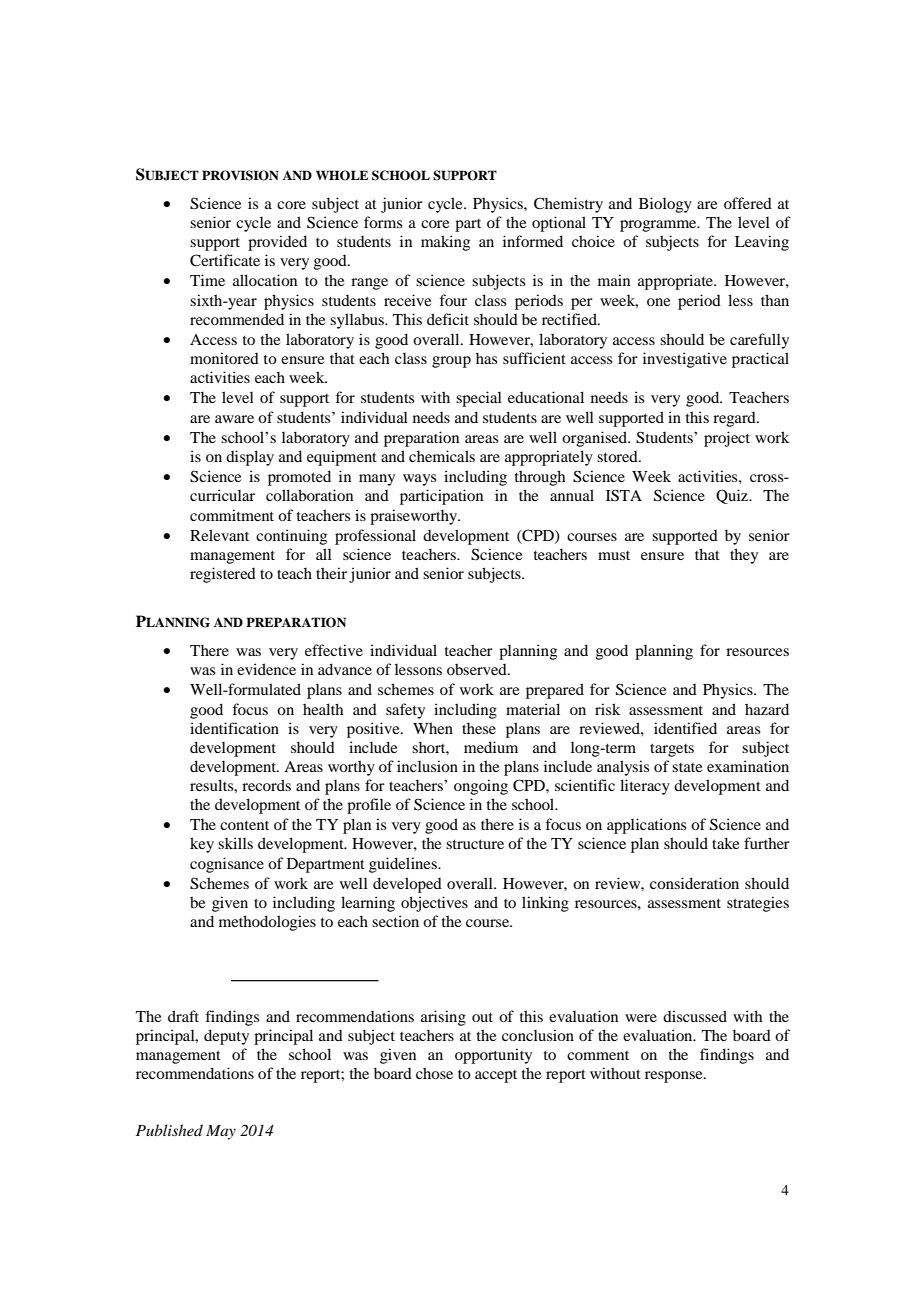  What do you see at coordinates (232, 515) in the page?
I see `commitment` at bounding box center [232, 515].
